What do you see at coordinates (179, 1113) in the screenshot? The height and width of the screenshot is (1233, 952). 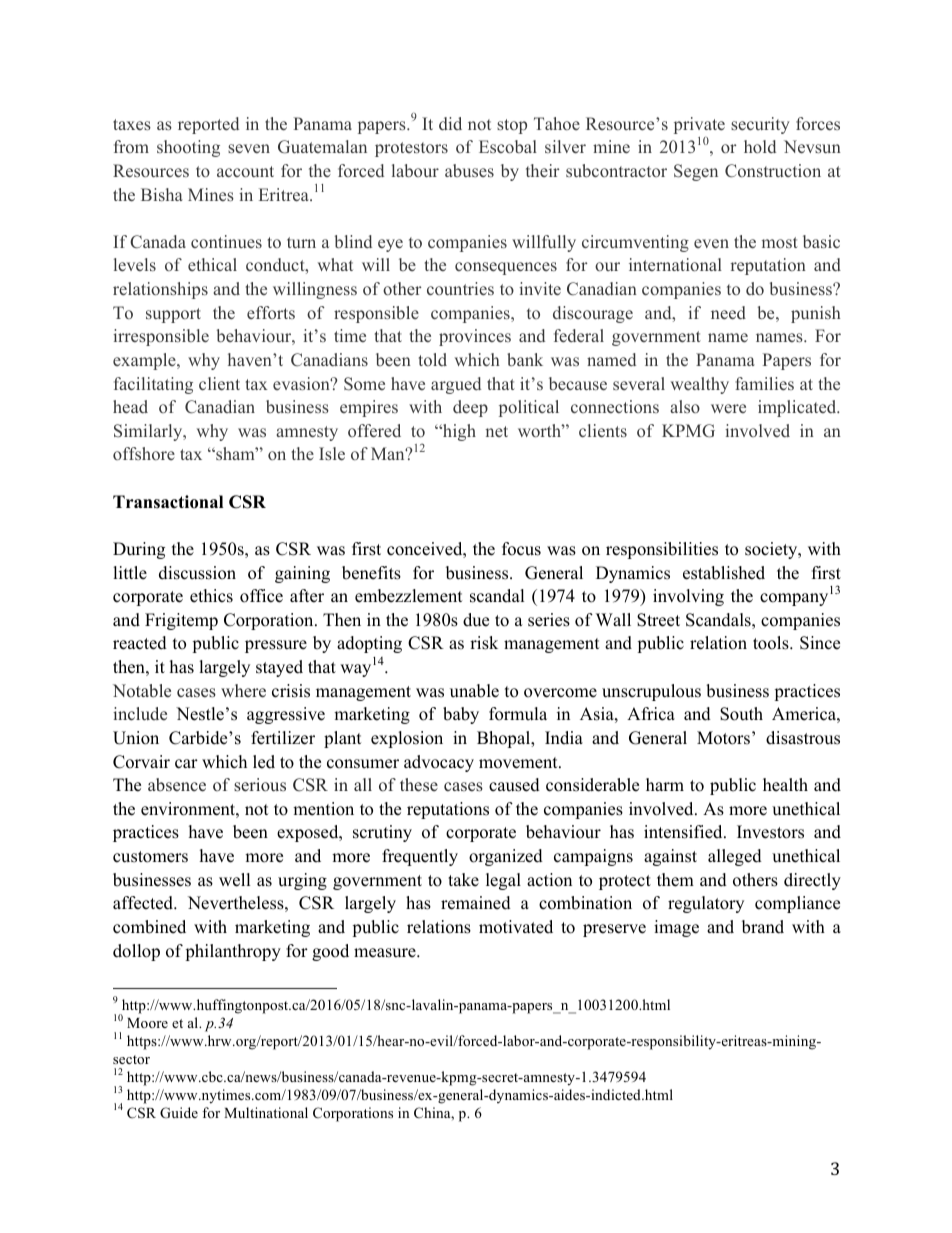 I see `Guide` at bounding box center [179, 1113].
